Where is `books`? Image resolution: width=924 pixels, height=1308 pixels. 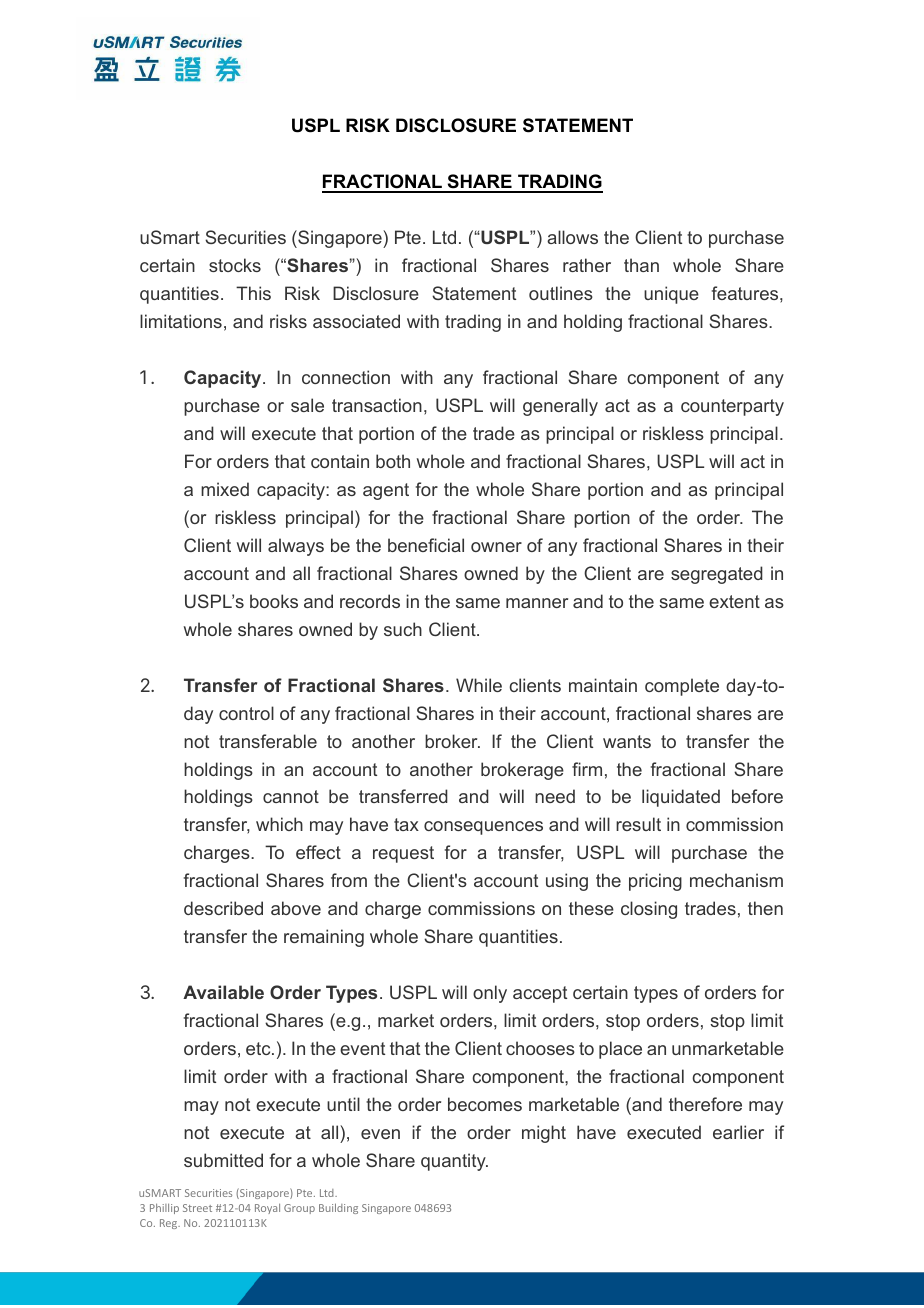 books is located at coordinates (274, 601).
